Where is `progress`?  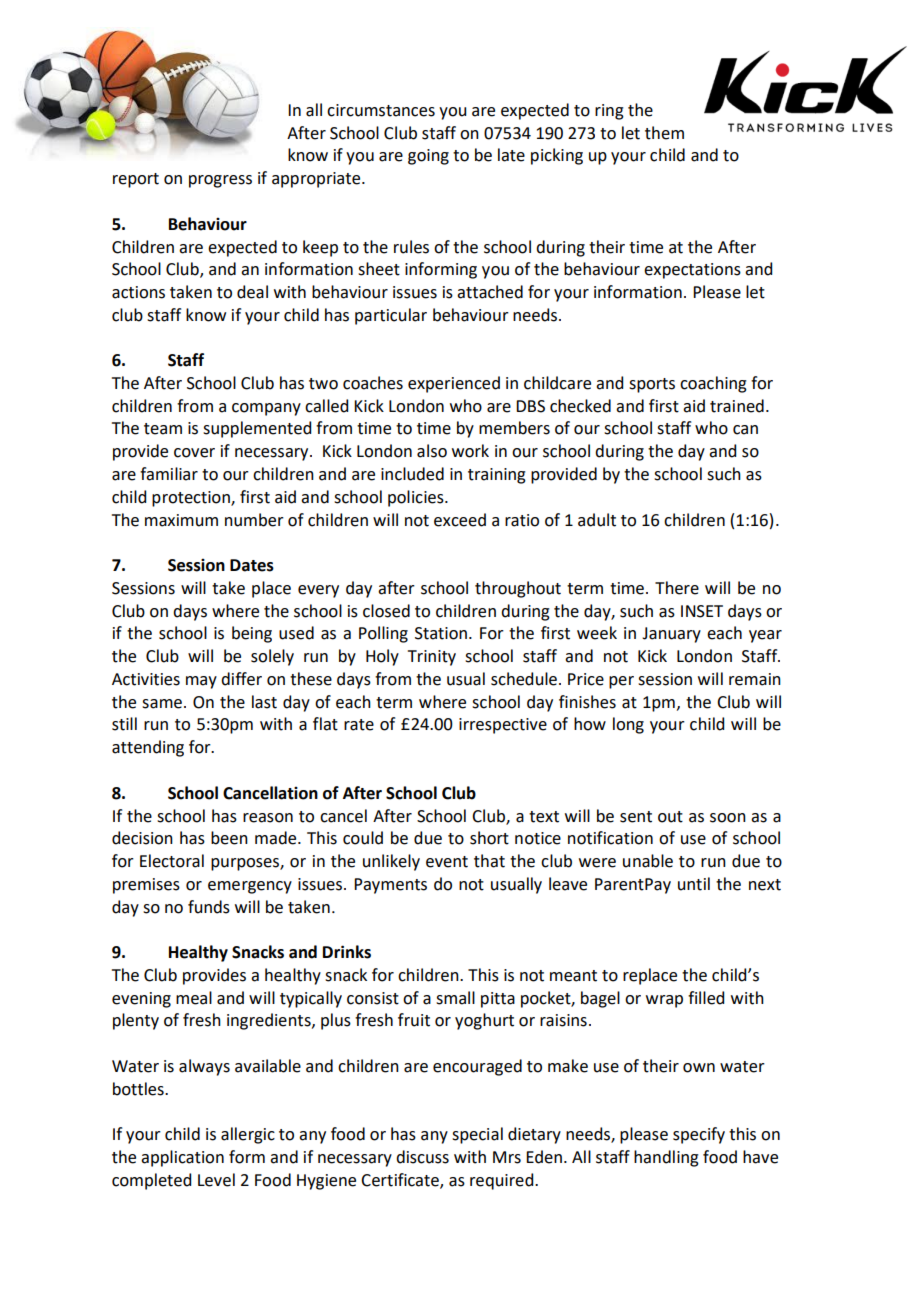
progress is located at coordinates (220, 181).
